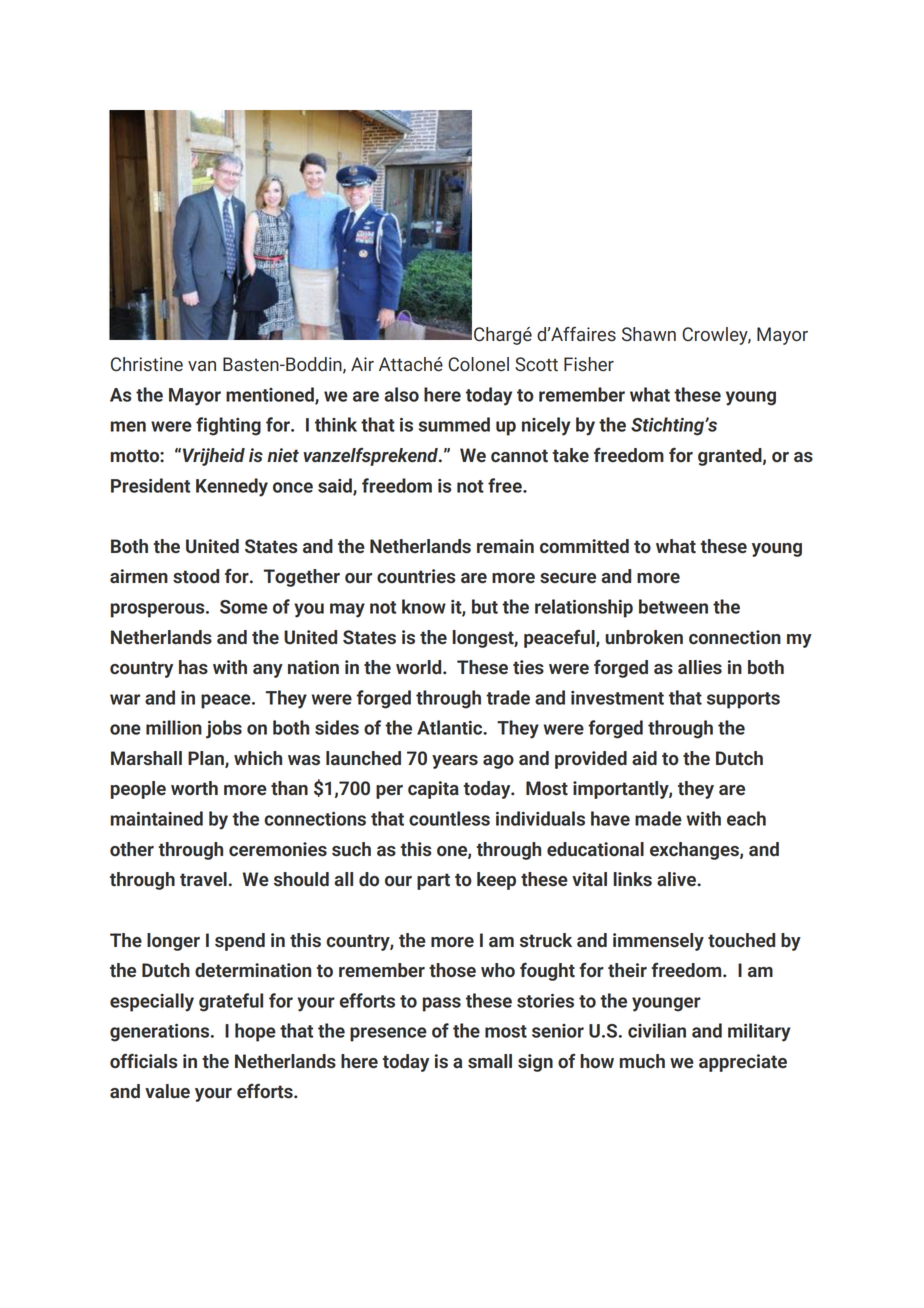 This page has width=924, height=1308. Describe the element at coordinates (224, 729) in the page. I see `jobs` at that location.
